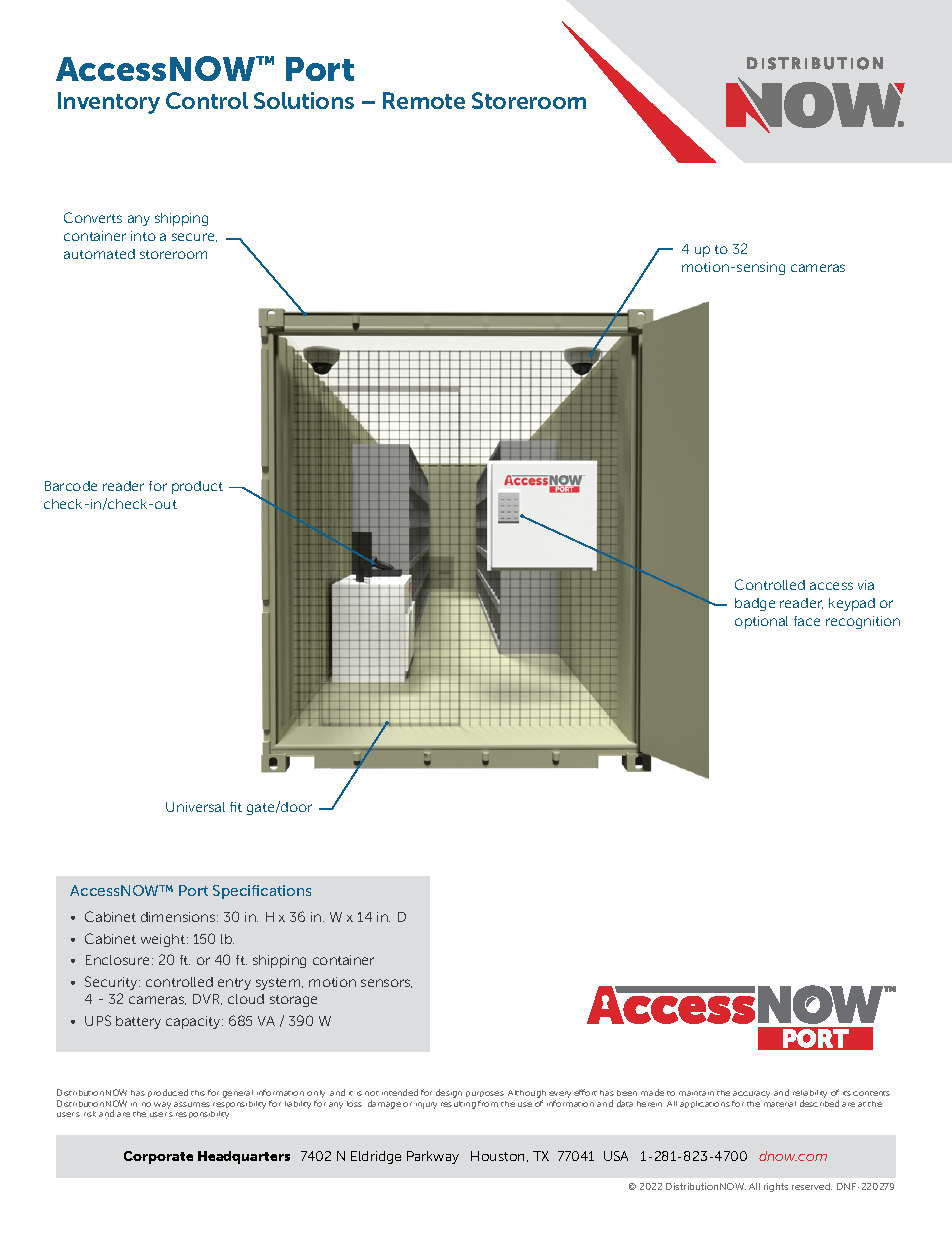 The image size is (952, 1233). I want to click on Solutions, so click(304, 100).
